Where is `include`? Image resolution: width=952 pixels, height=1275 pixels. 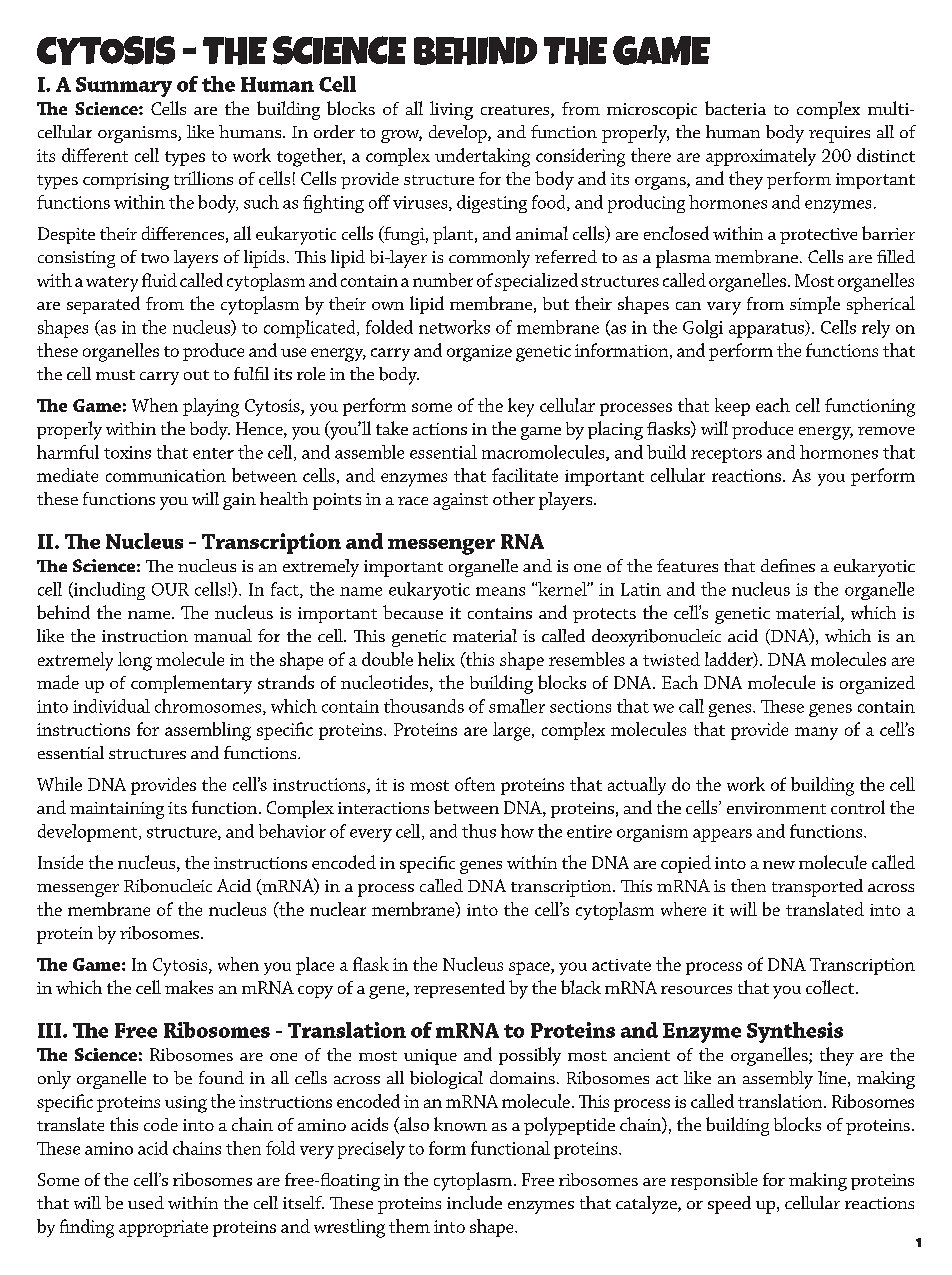 include is located at coordinates (474, 1202).
